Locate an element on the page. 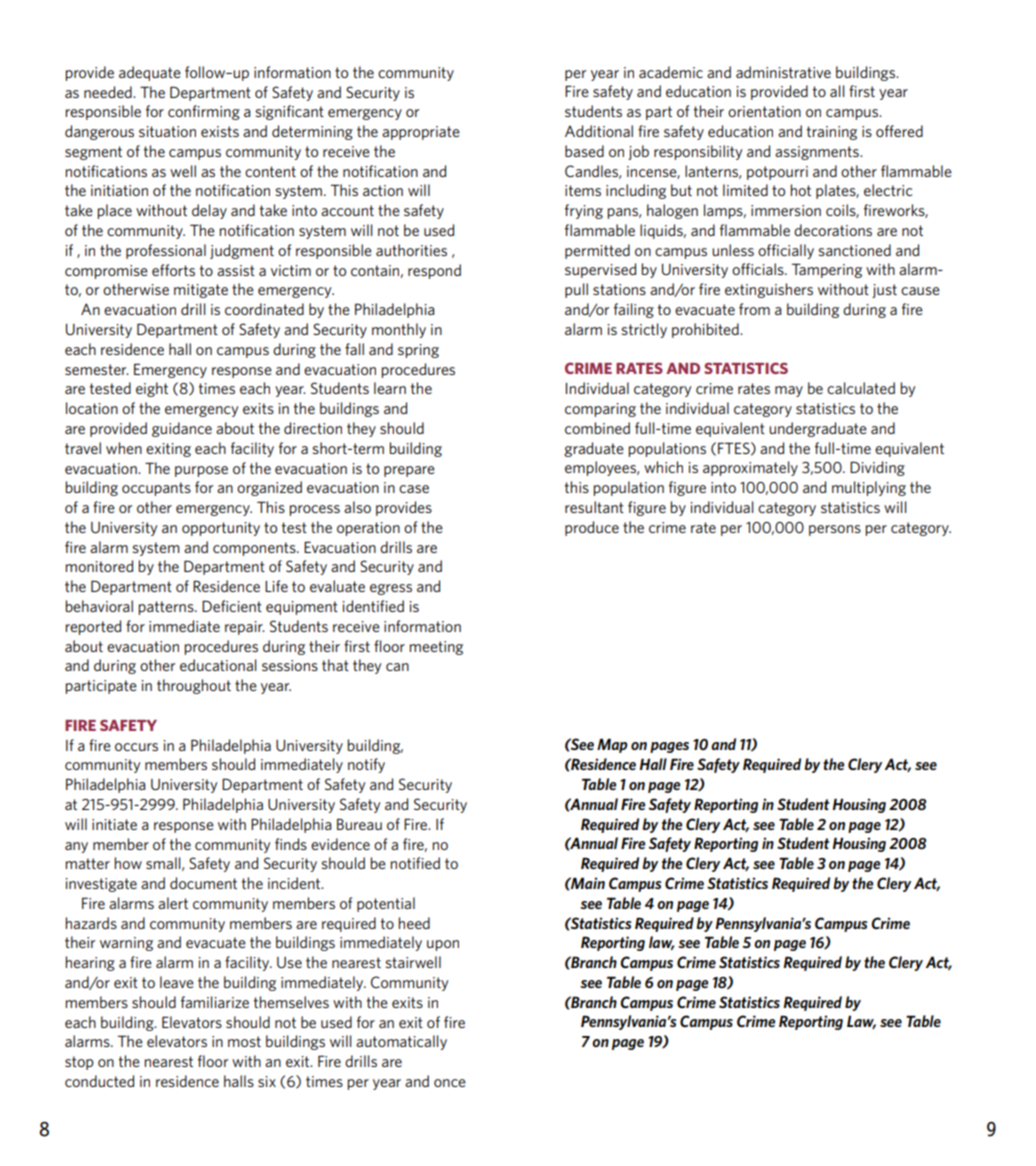 The width and height of the page is (1036, 1166). patterns is located at coordinates (167, 608).
